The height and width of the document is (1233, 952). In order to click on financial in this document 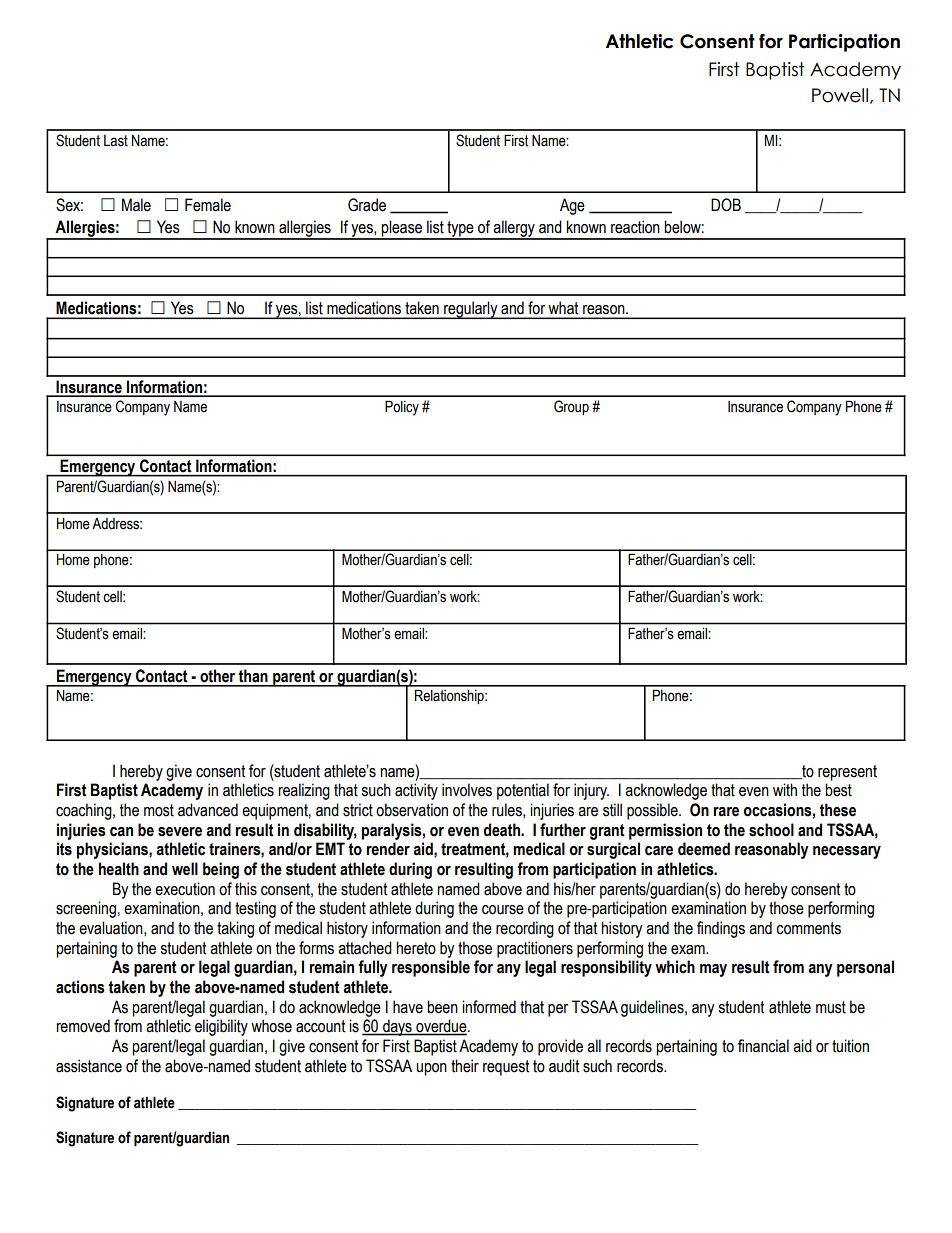, I will do `click(763, 1046)`.
